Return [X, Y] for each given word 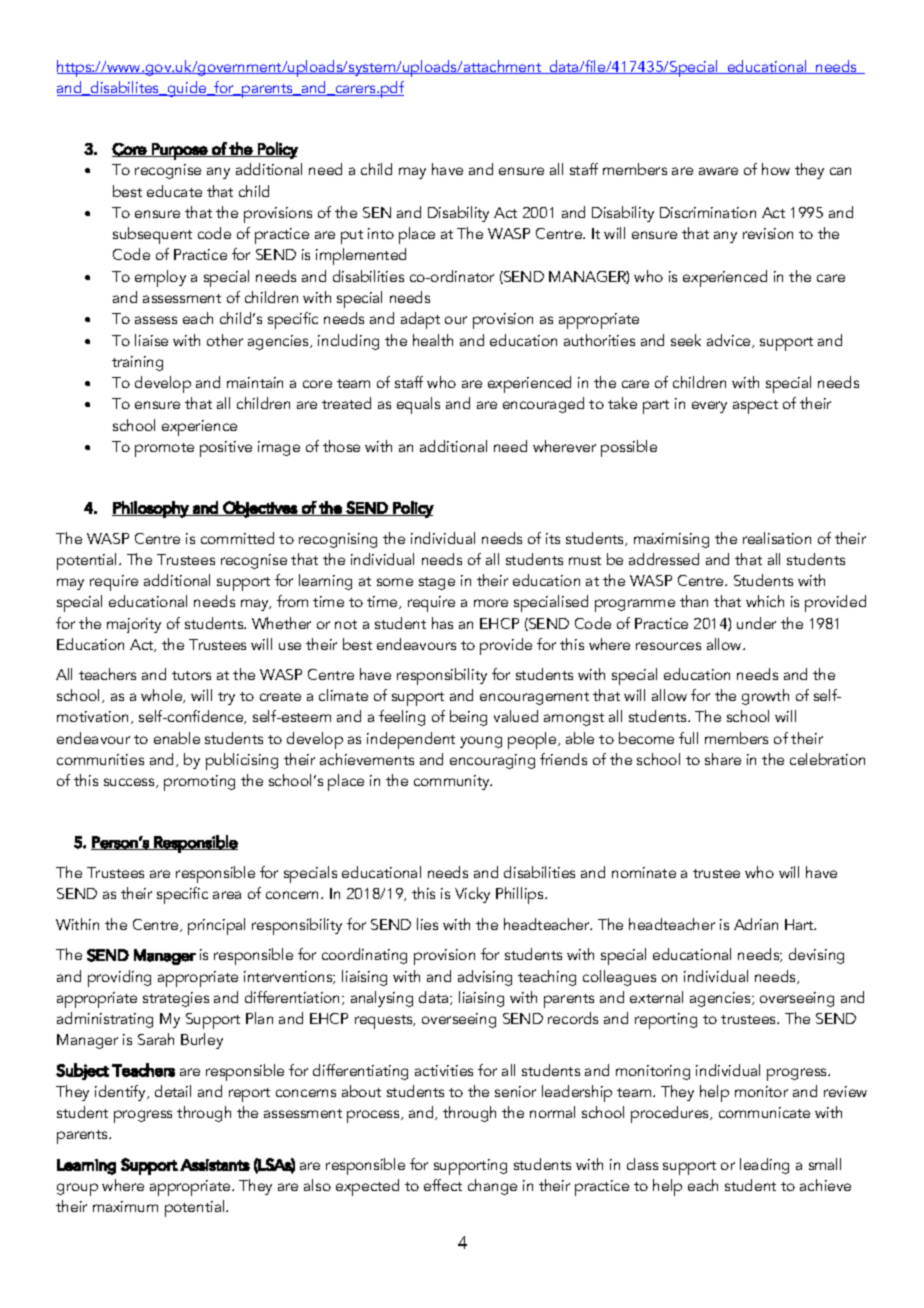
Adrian [756, 924]
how [776, 169]
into [381, 233]
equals [418, 405]
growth [765, 697]
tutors [191, 675]
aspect [755, 407]
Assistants [215, 1165]
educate [174, 191]
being [468, 718]
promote [164, 450]
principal [216, 926]
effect [443, 1185]
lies [427, 924]
